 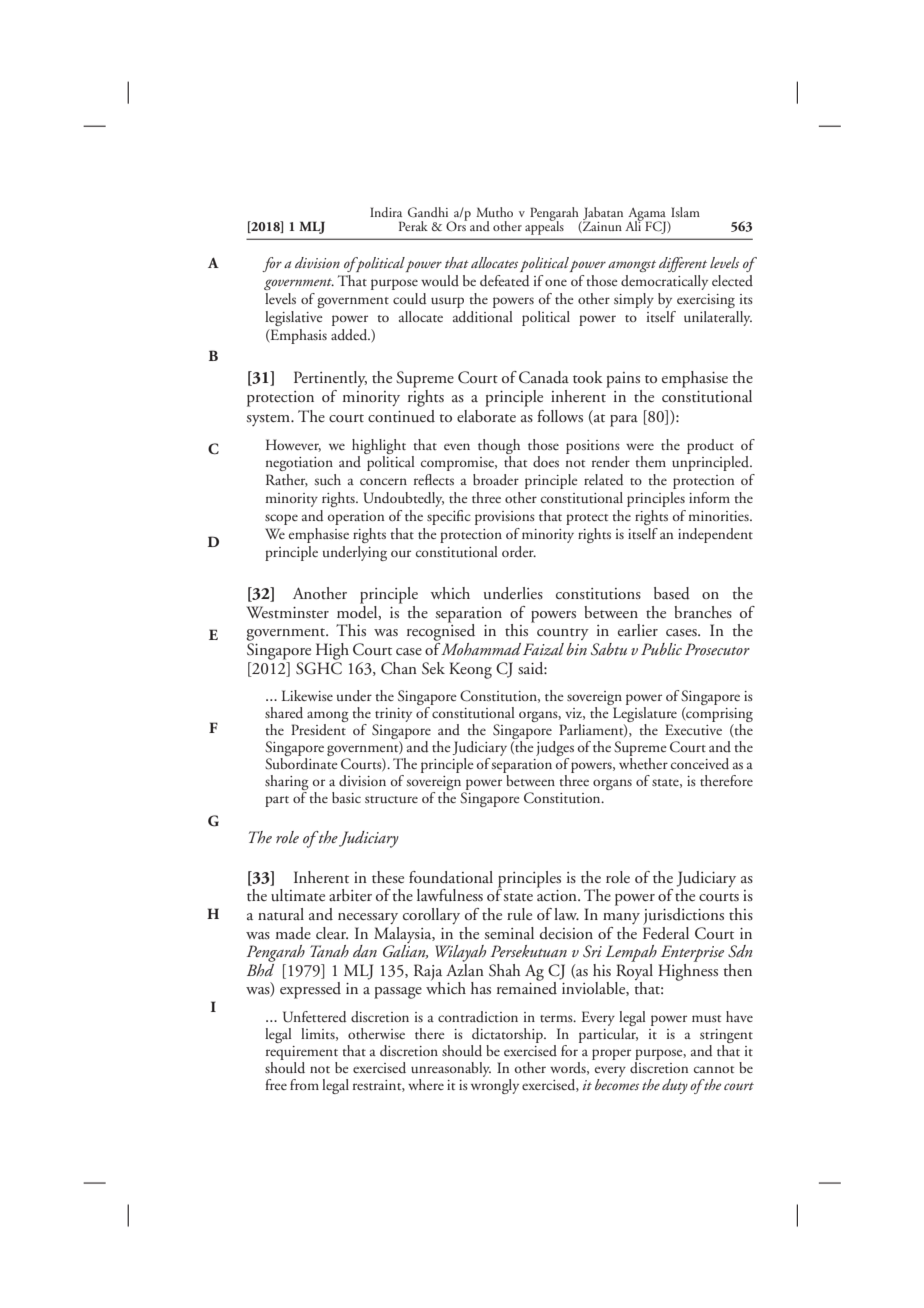 I want to click on ultimate, so click(x=298, y=895).
